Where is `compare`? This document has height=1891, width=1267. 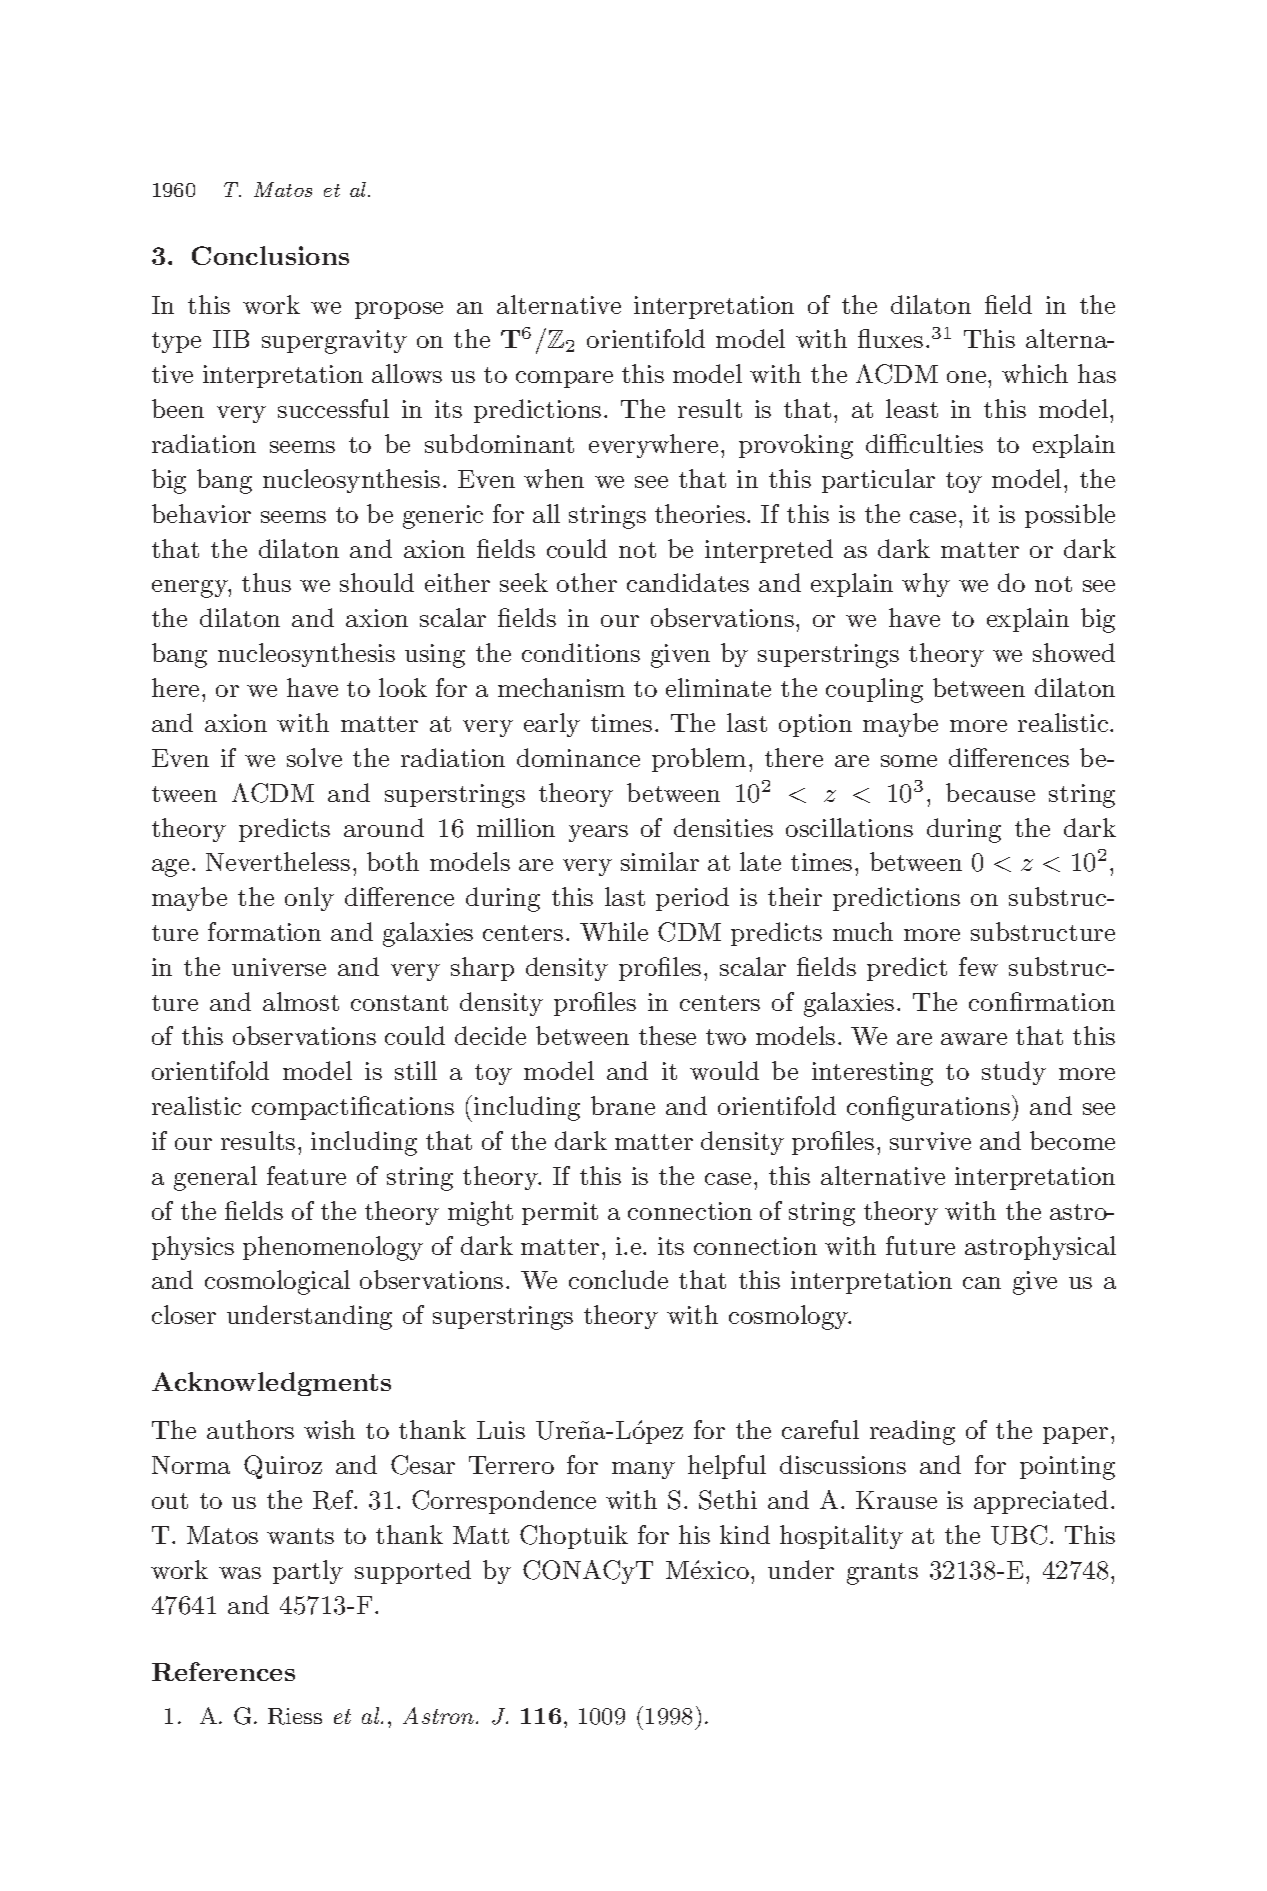 compare is located at coordinates (564, 379).
